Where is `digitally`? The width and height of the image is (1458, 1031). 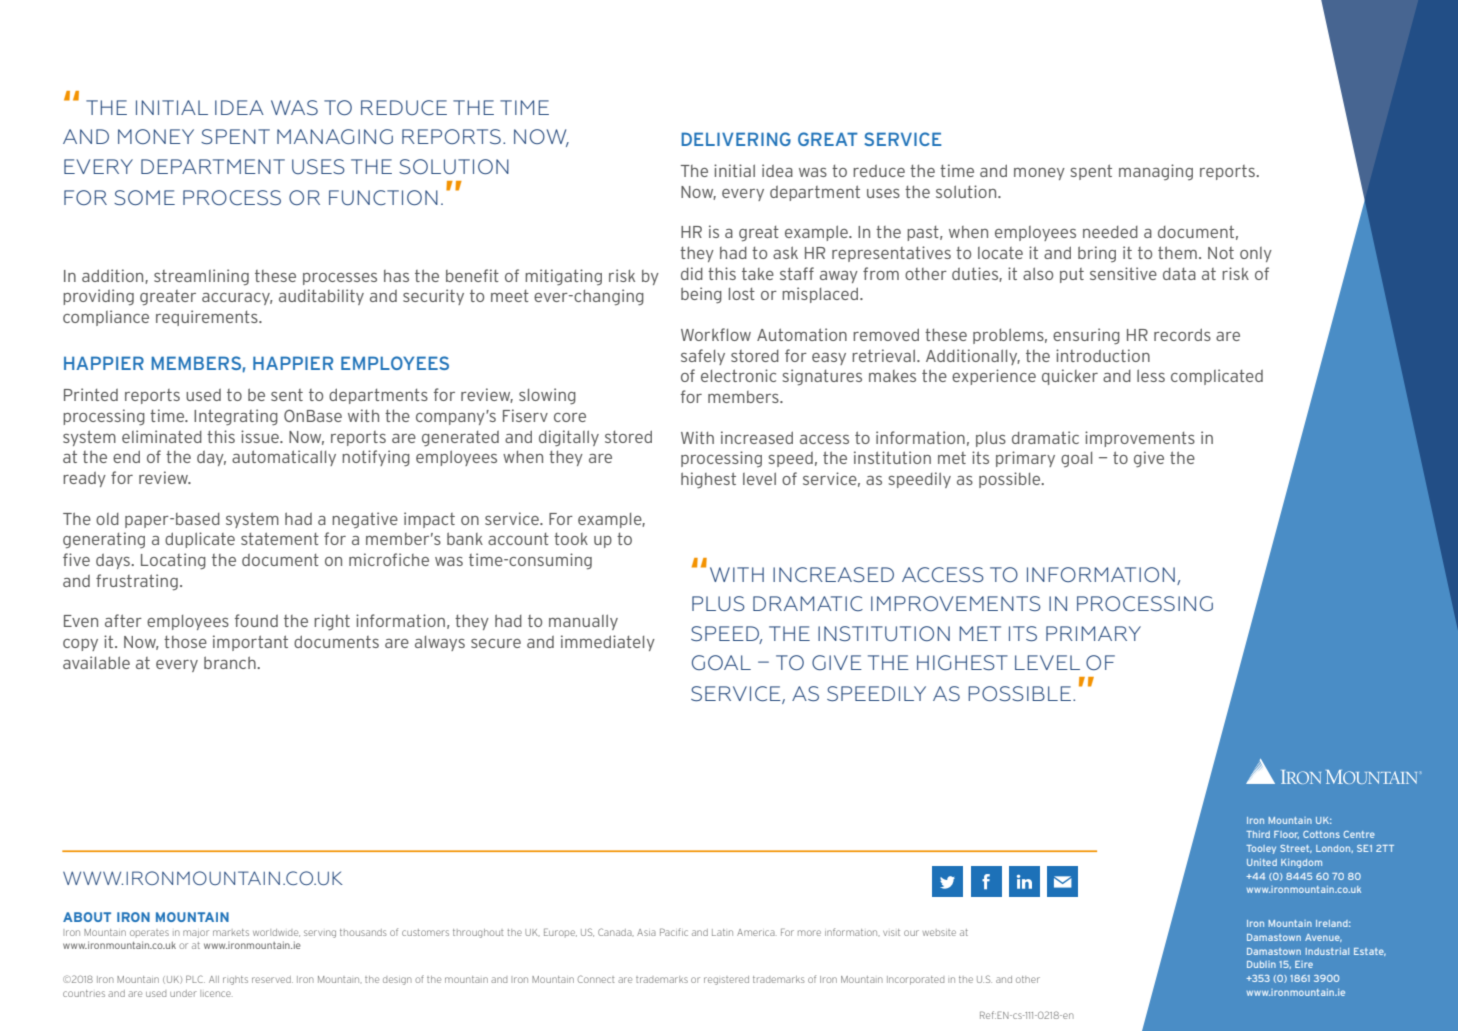
digitally is located at coordinates (569, 438).
